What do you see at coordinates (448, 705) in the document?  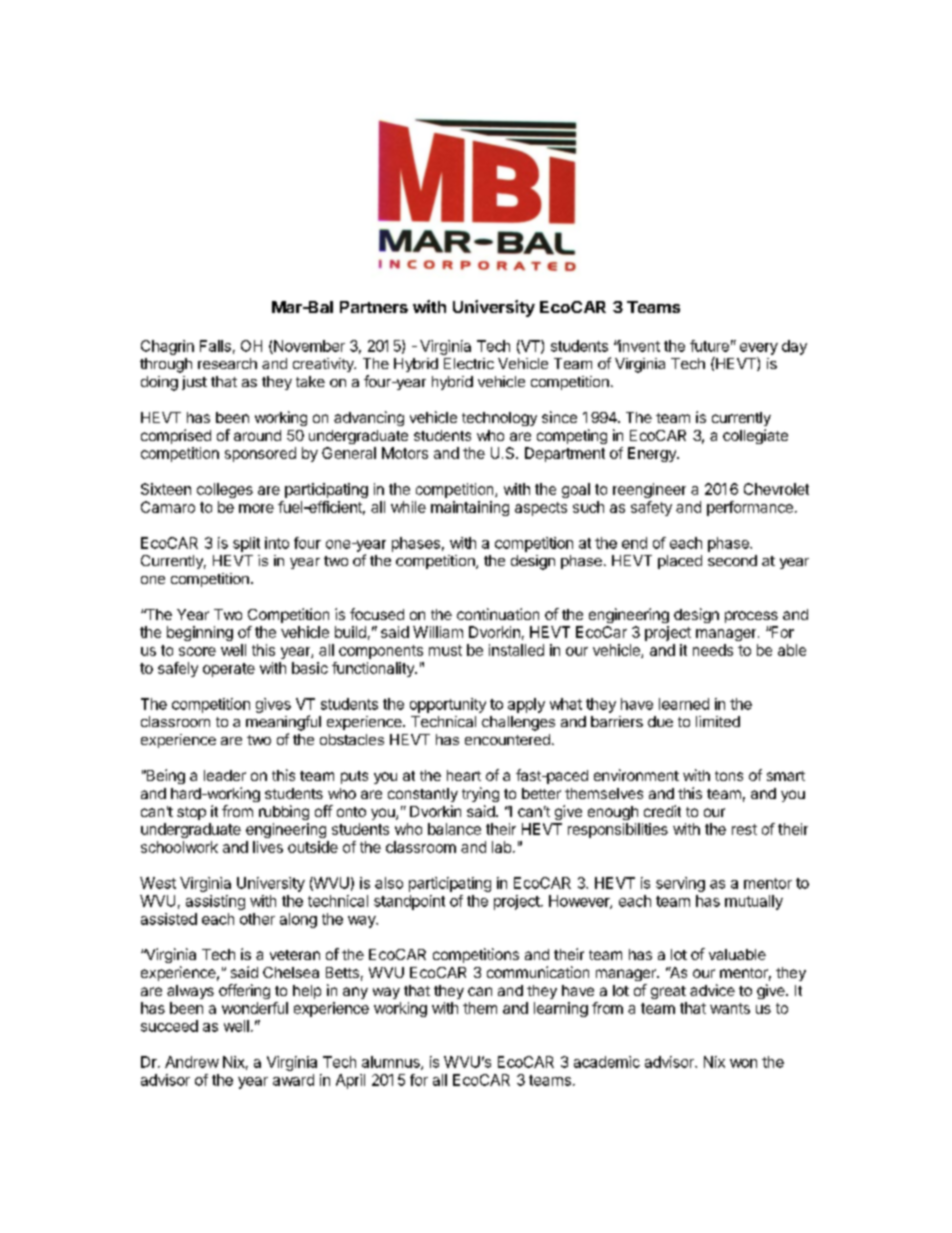 I see `opportunity` at bounding box center [448, 705].
